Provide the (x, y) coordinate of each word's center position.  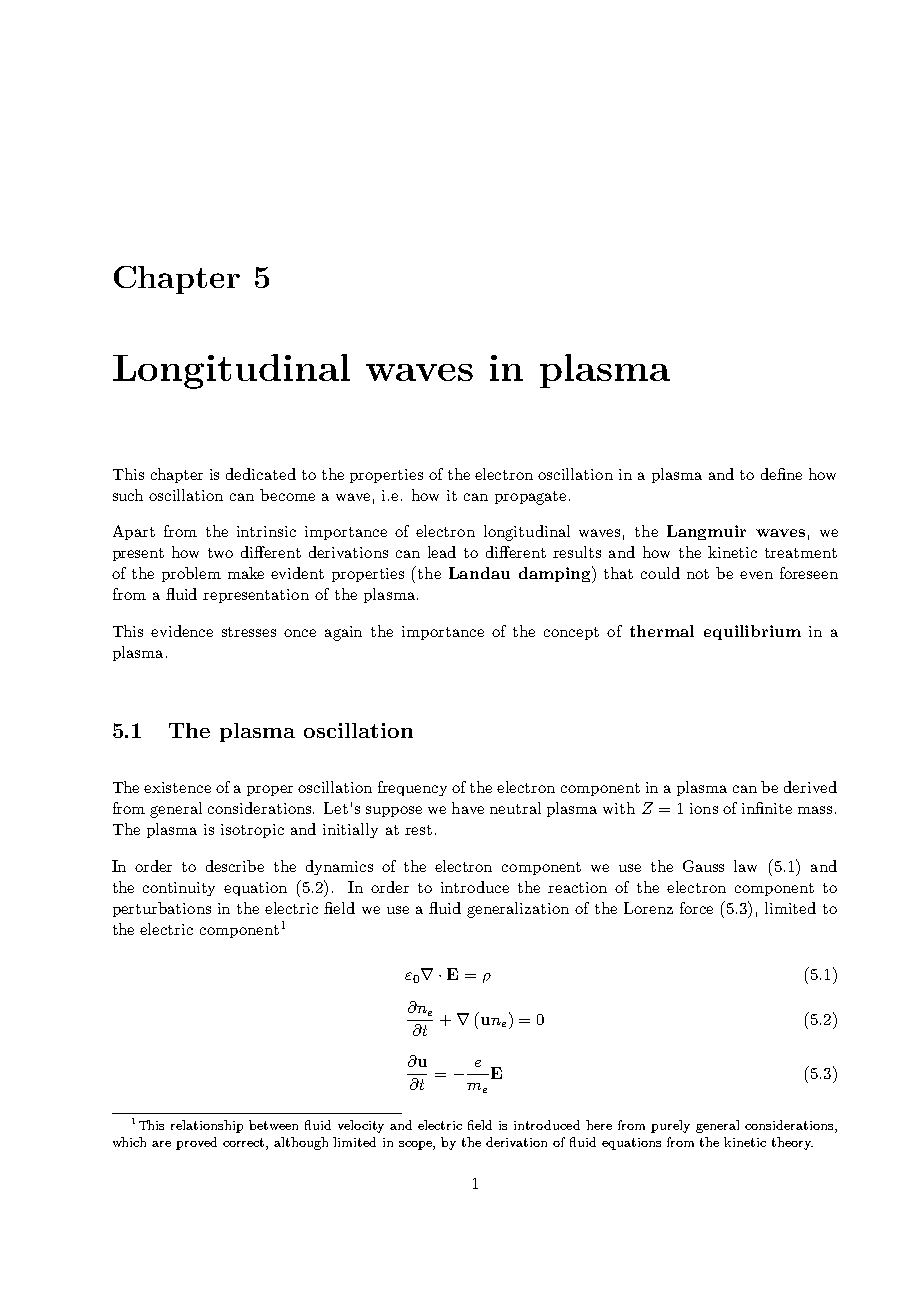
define (781, 474)
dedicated (261, 474)
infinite (767, 808)
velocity (361, 1126)
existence (177, 787)
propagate (530, 498)
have (468, 808)
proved (196, 1143)
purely (670, 1126)
